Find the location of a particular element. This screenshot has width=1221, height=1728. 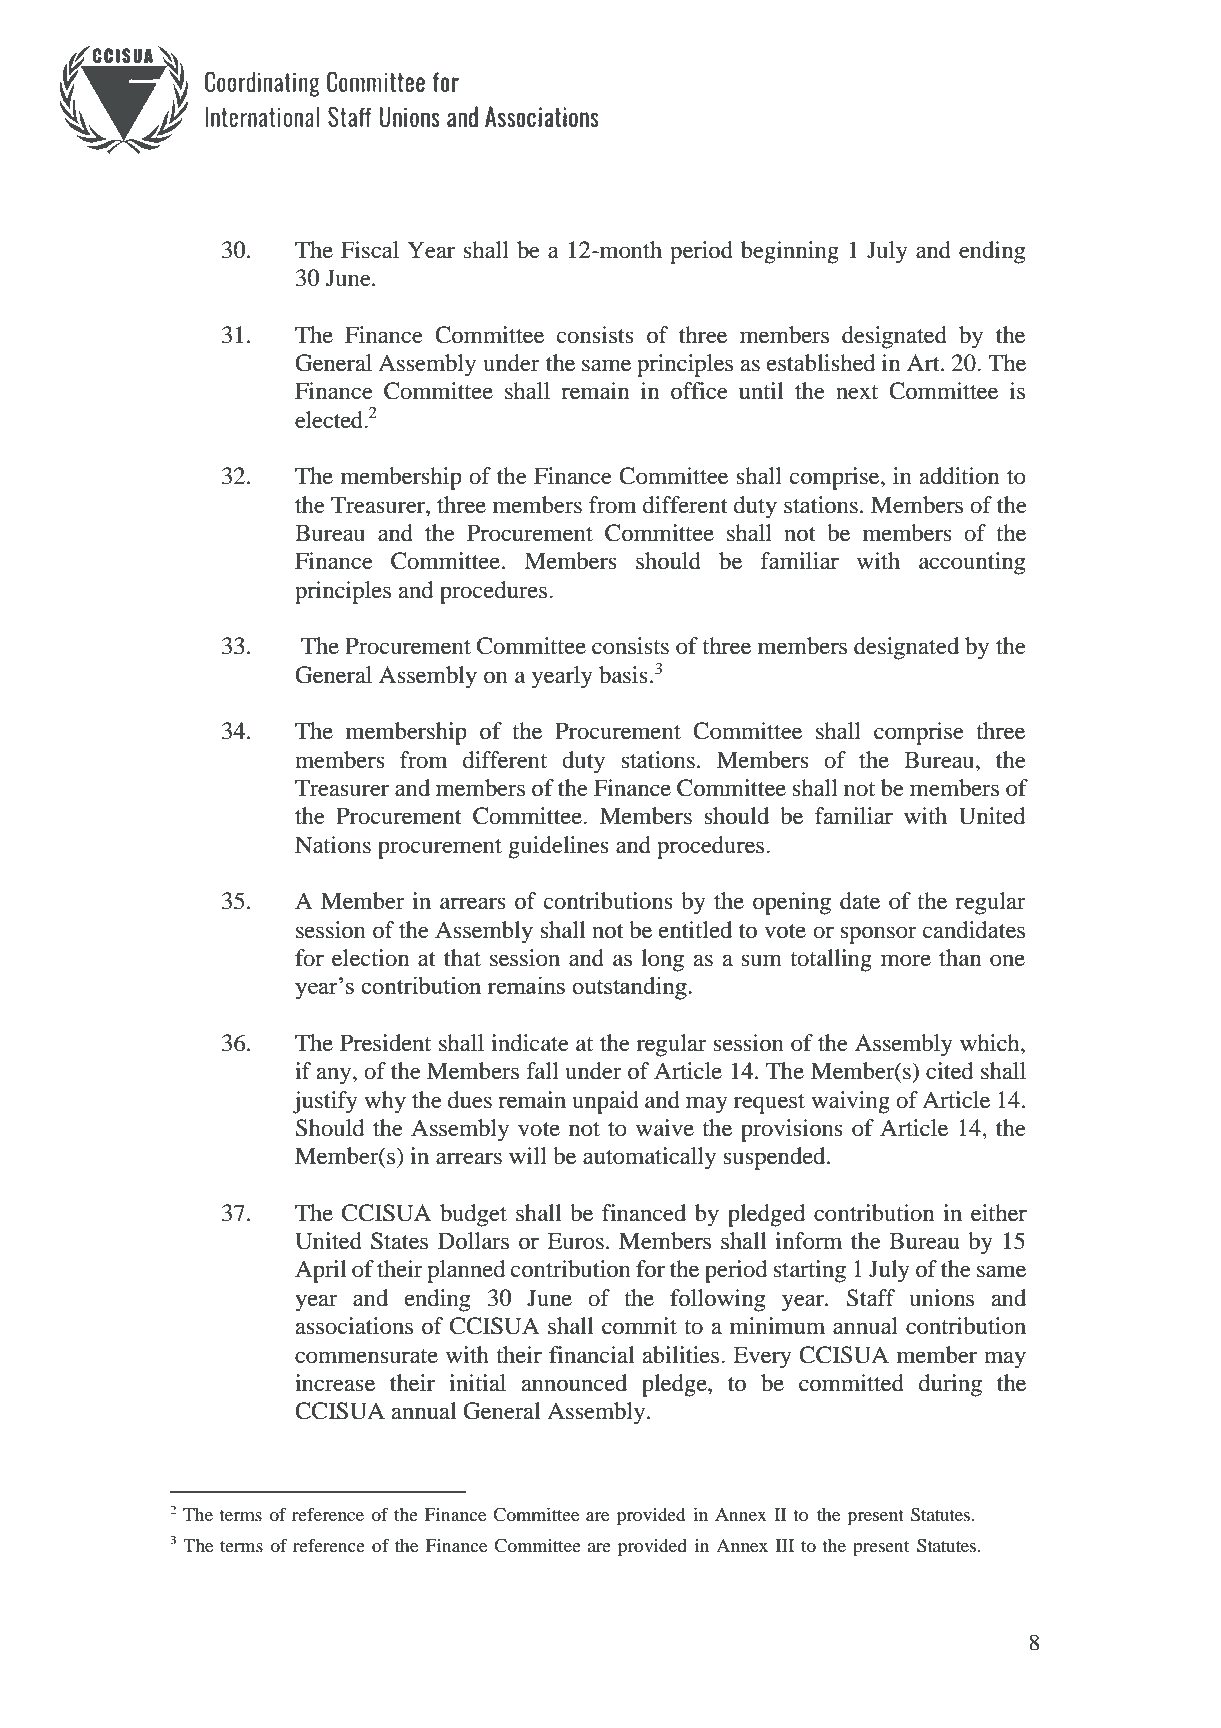

Fiscal is located at coordinates (370, 250).
